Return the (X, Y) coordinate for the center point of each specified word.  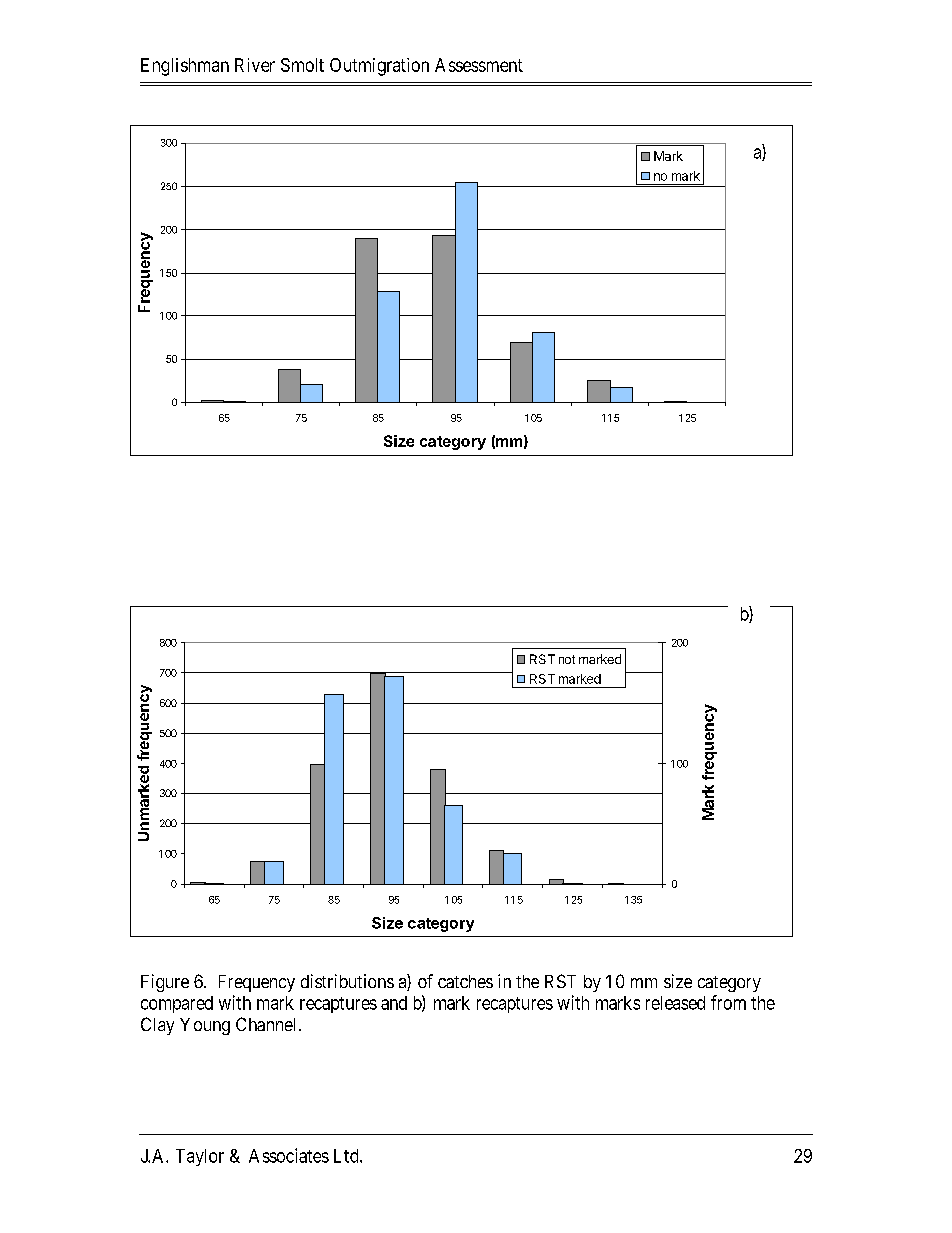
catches (465, 981)
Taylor (200, 1157)
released (675, 1003)
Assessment (479, 65)
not (567, 659)
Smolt (302, 65)
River (255, 65)
